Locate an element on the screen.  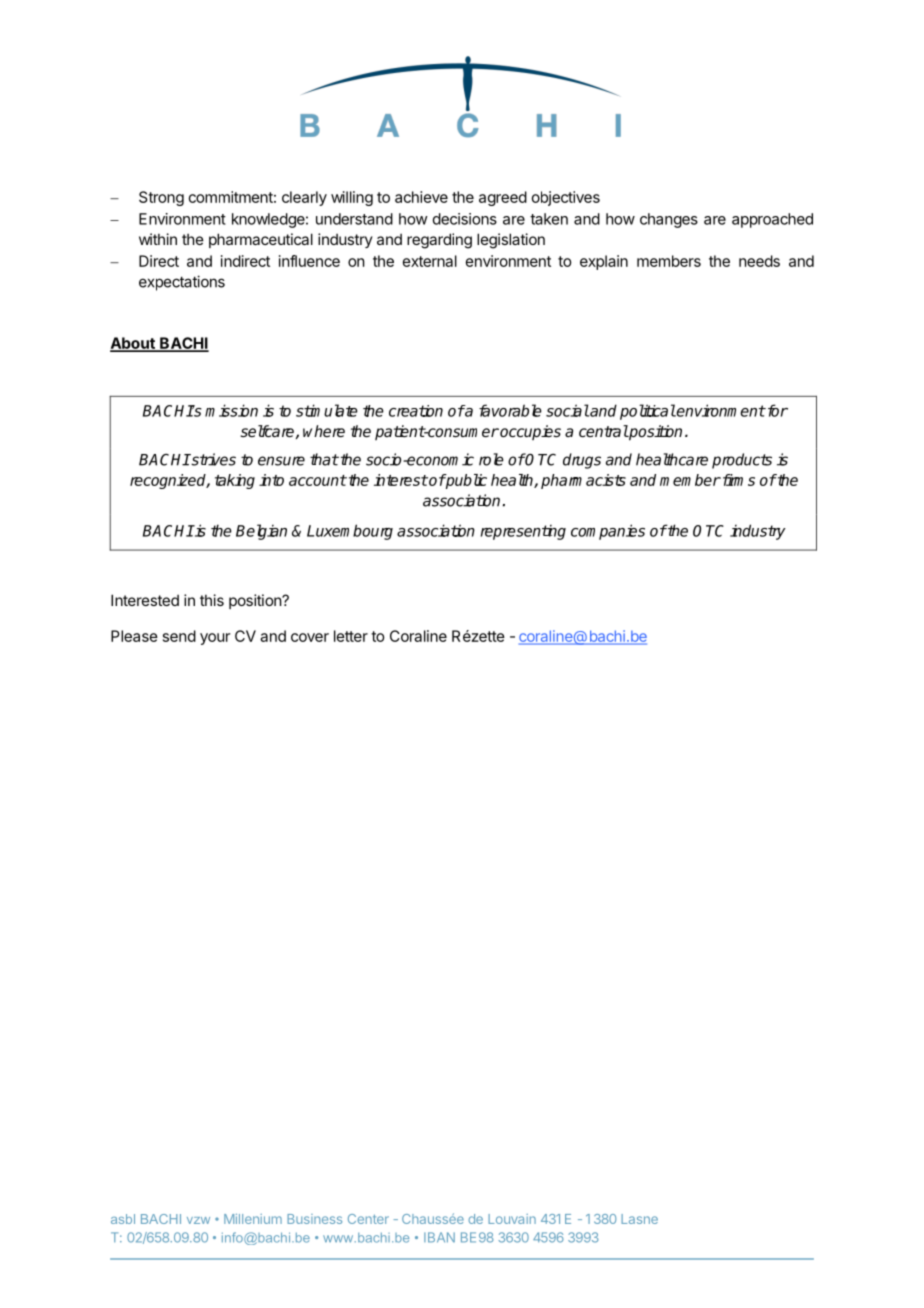
your is located at coordinates (215, 639).
